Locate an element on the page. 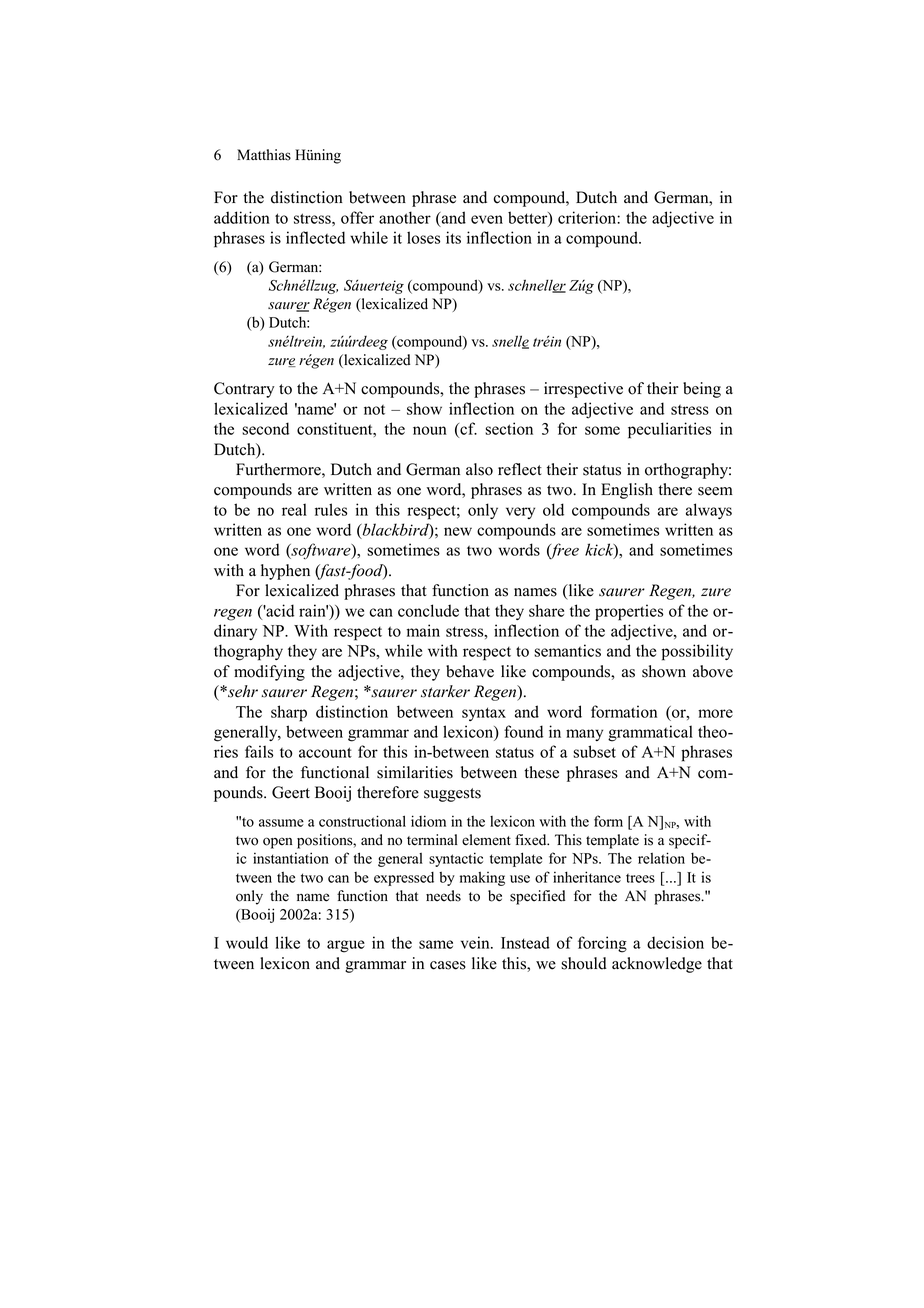 The height and width of the document is (1308, 924). its is located at coordinates (453, 237).
